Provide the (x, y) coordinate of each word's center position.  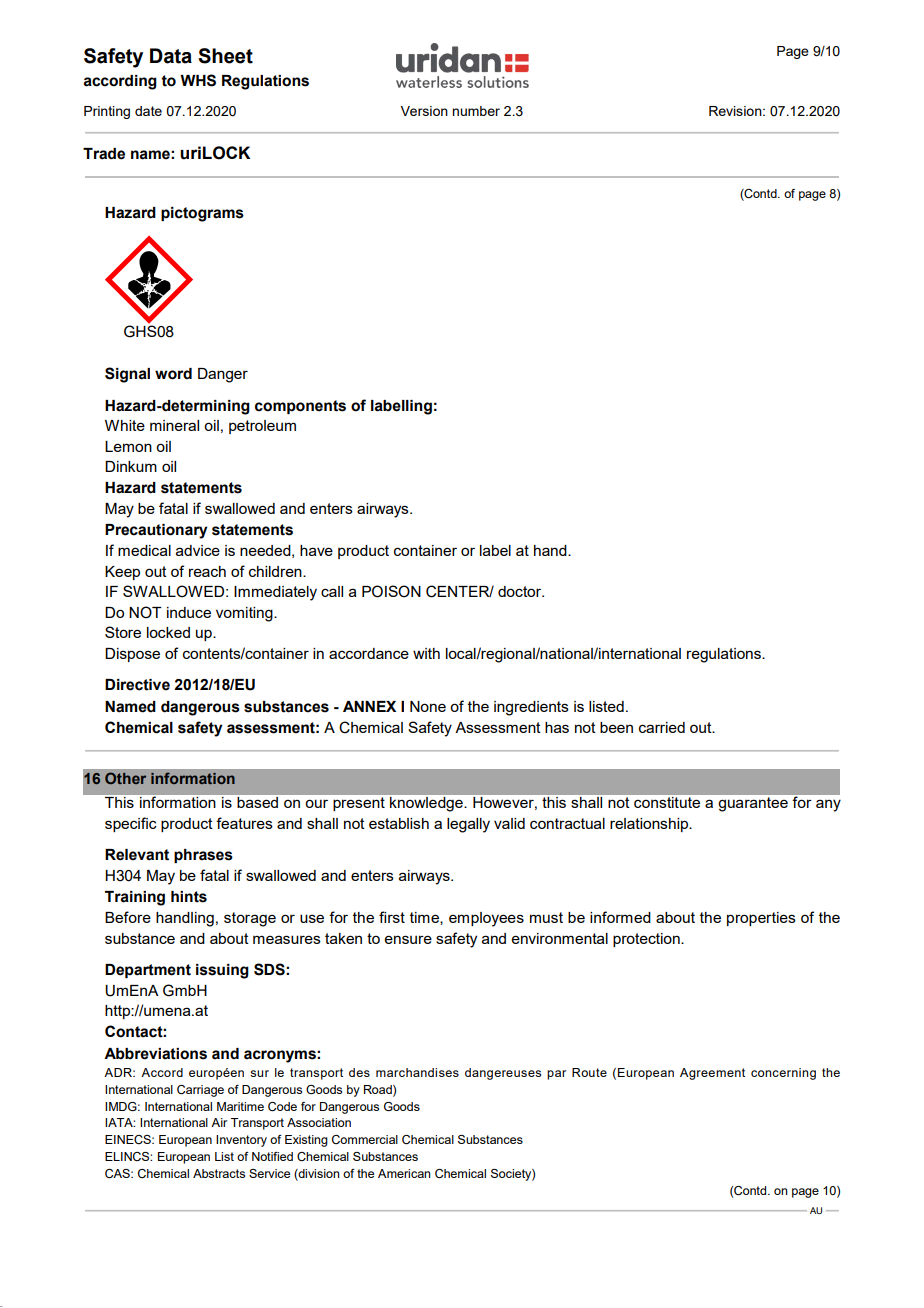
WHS (198, 80)
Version (424, 111)
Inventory (241, 1141)
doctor (521, 591)
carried (662, 727)
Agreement (712, 1074)
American (404, 1173)
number (476, 111)
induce (189, 612)
